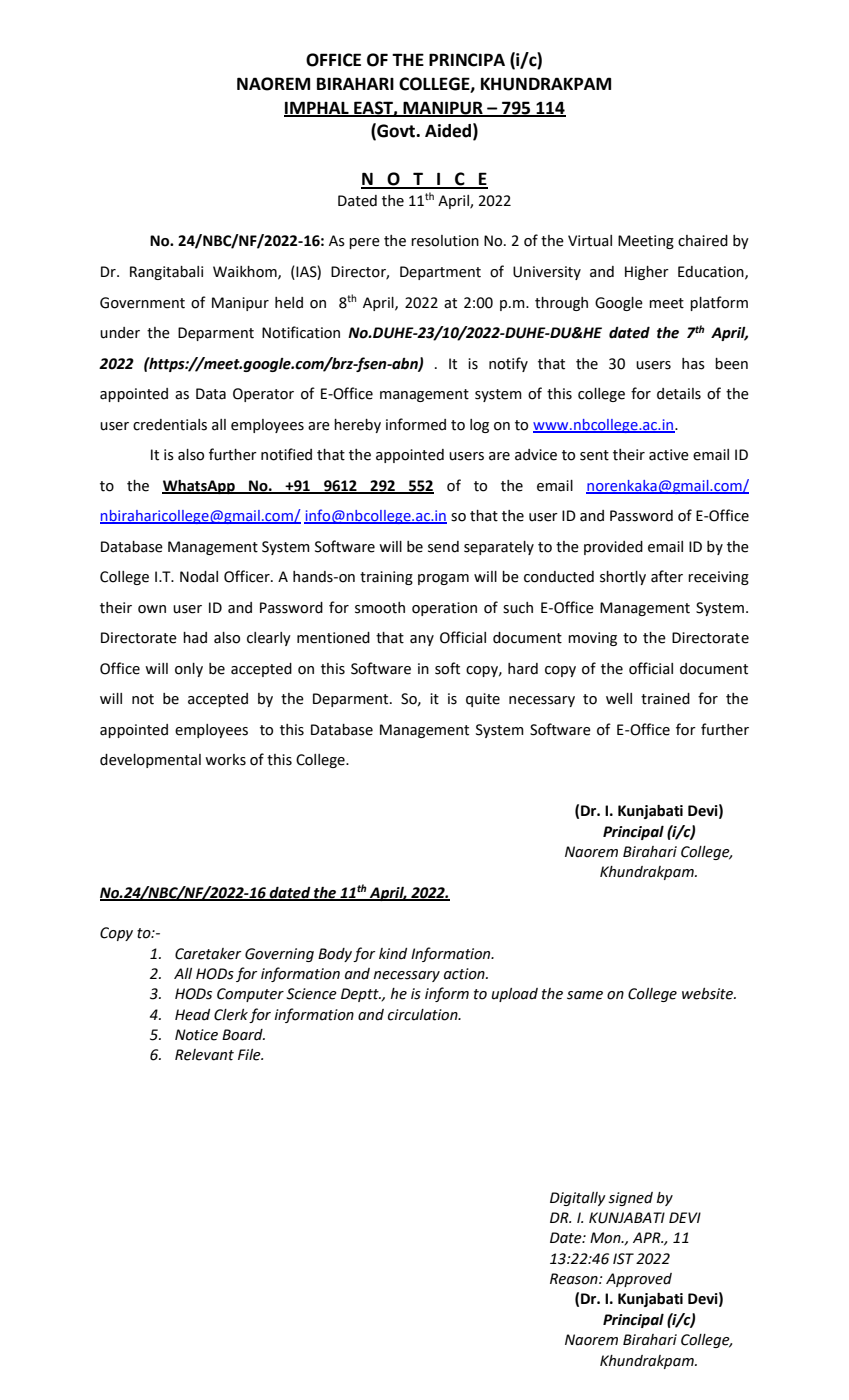  I want to click on IST, so click(623, 1259).
